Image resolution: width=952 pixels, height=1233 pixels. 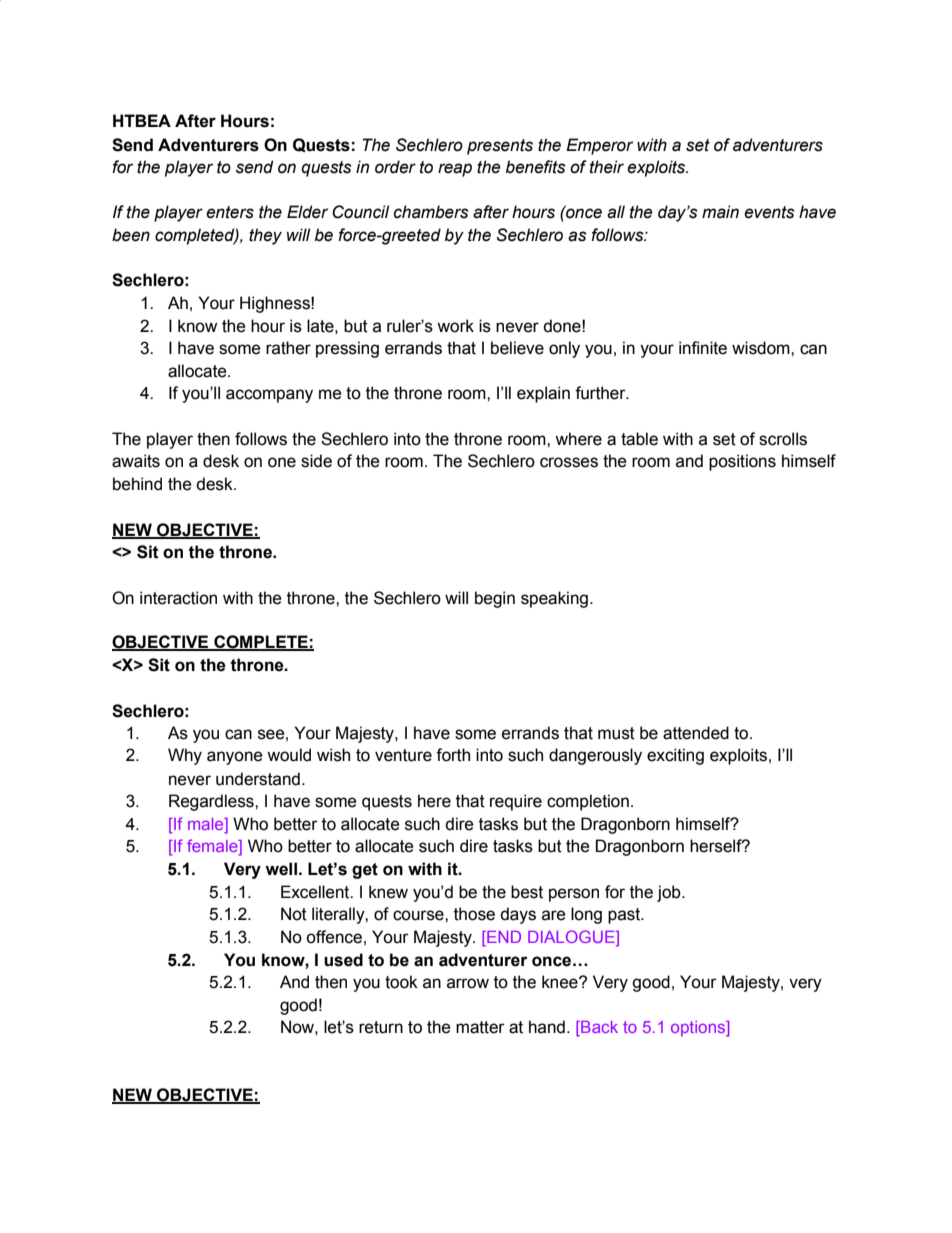 What do you see at coordinates (343, 960) in the image?
I see `used` at bounding box center [343, 960].
